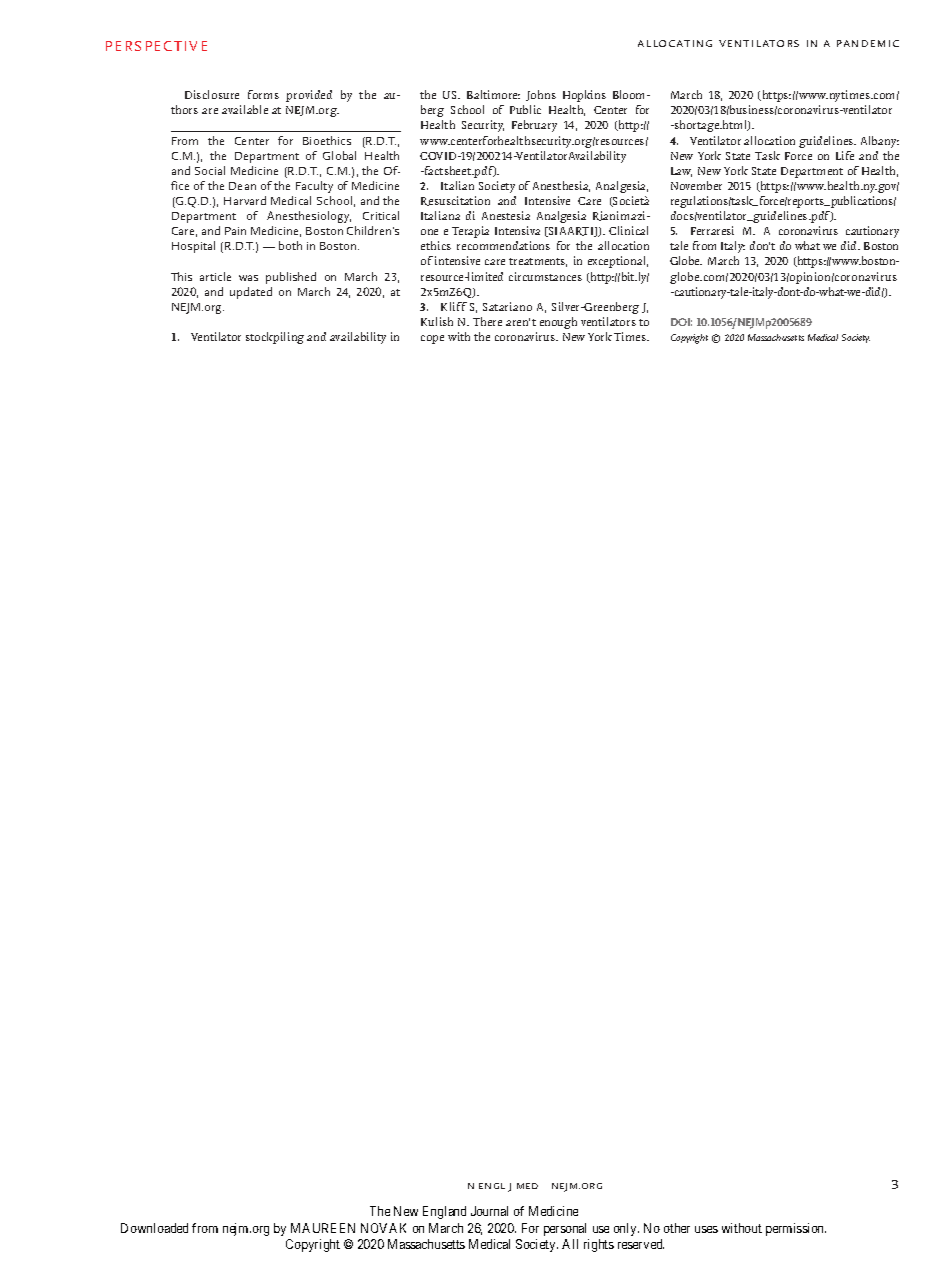  Describe the element at coordinates (796, 1229) in the screenshot. I see `permission` at that location.
